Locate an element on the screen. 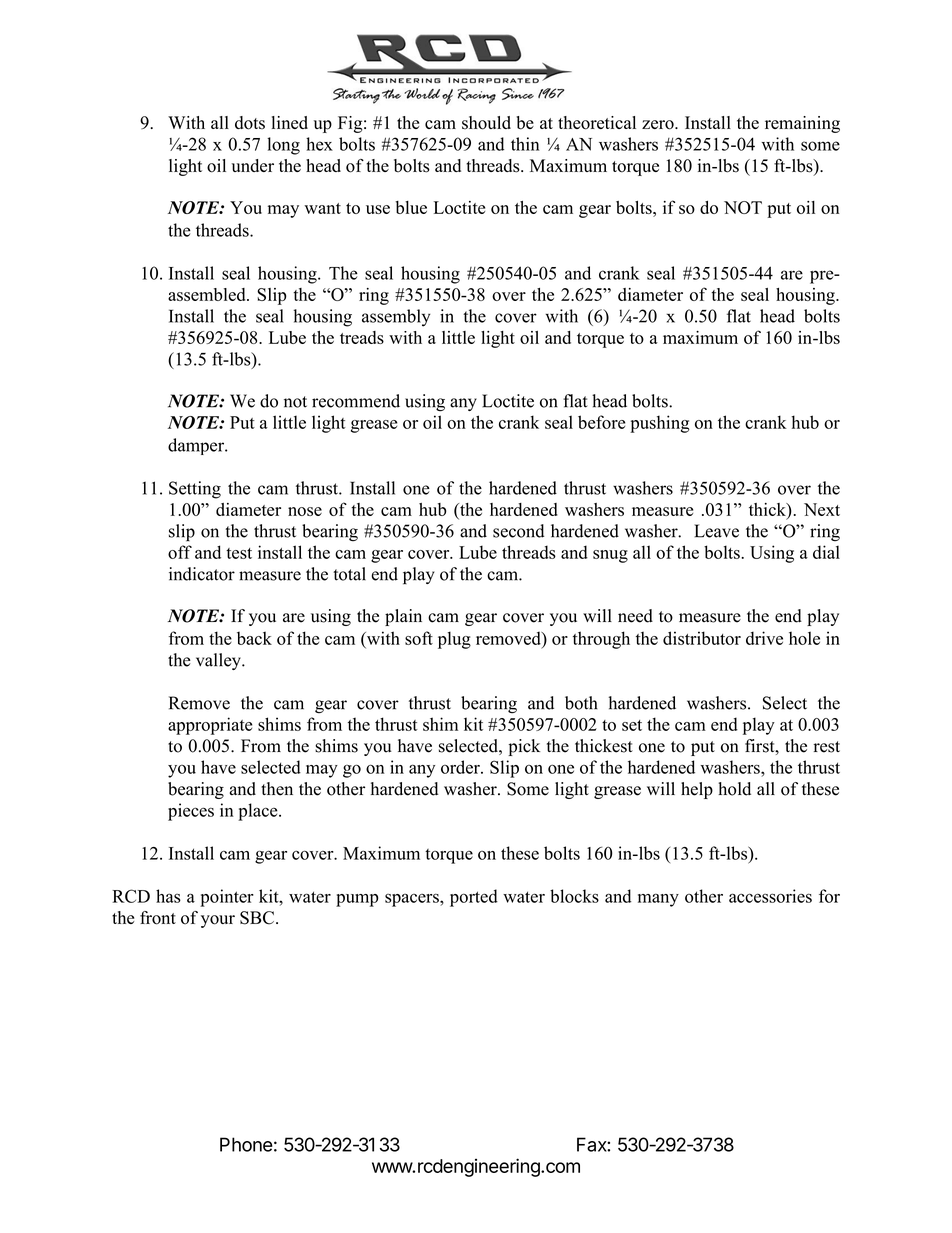 The width and height of the screenshot is (952, 1233). plug is located at coordinates (454, 640).
